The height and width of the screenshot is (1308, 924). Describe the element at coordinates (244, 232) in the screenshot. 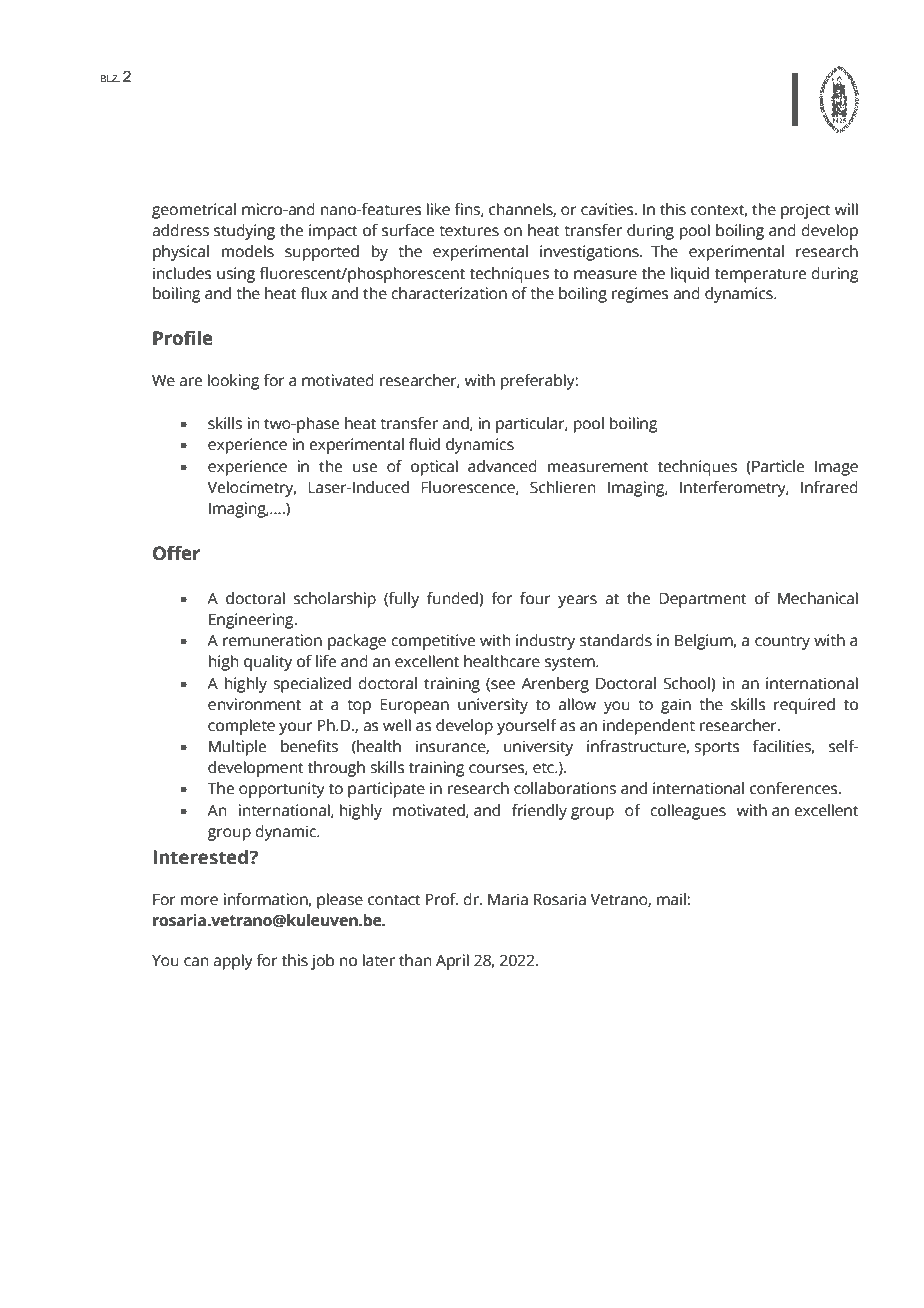

I see `studying` at that location.
